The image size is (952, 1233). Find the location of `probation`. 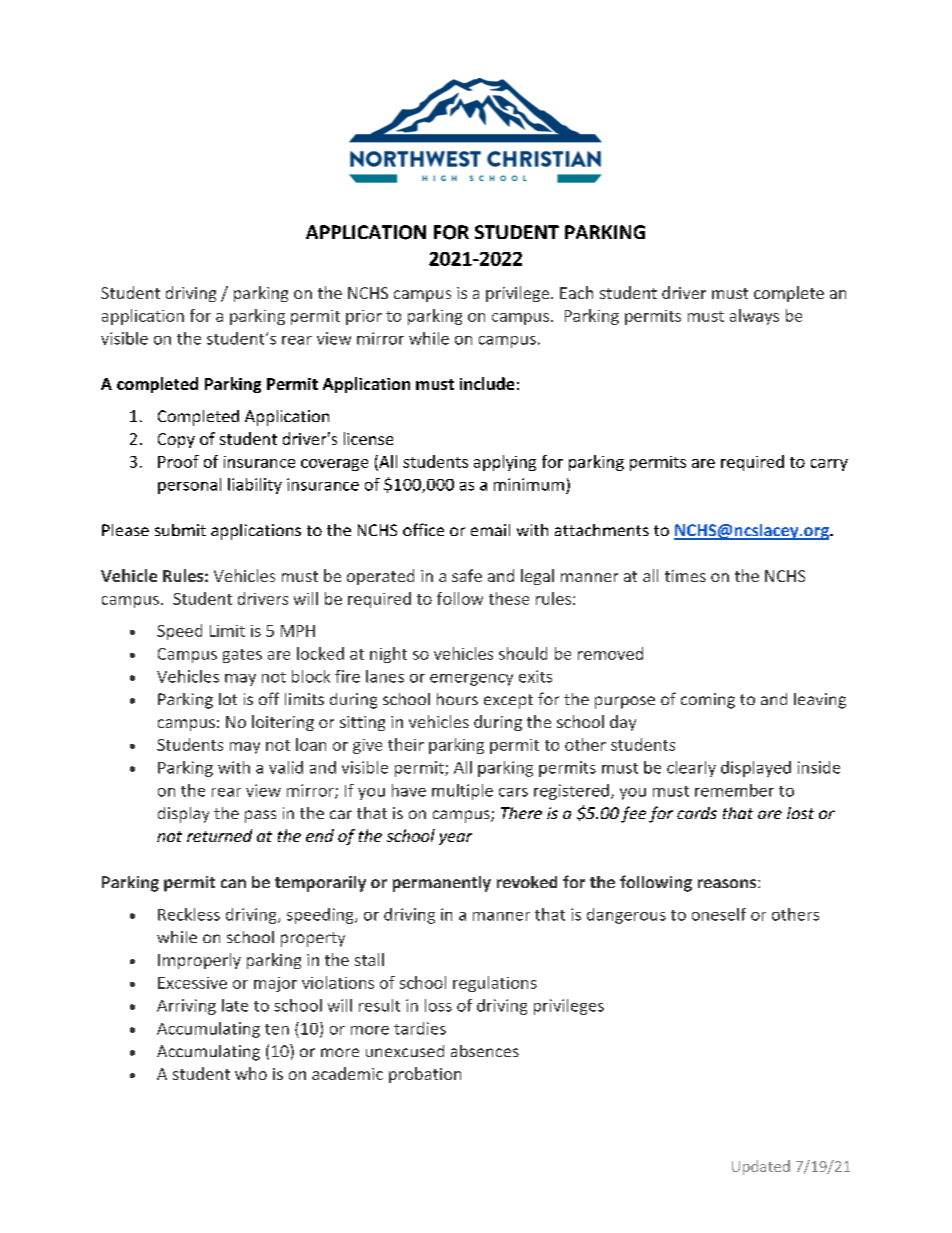

probation is located at coordinates (425, 1075).
